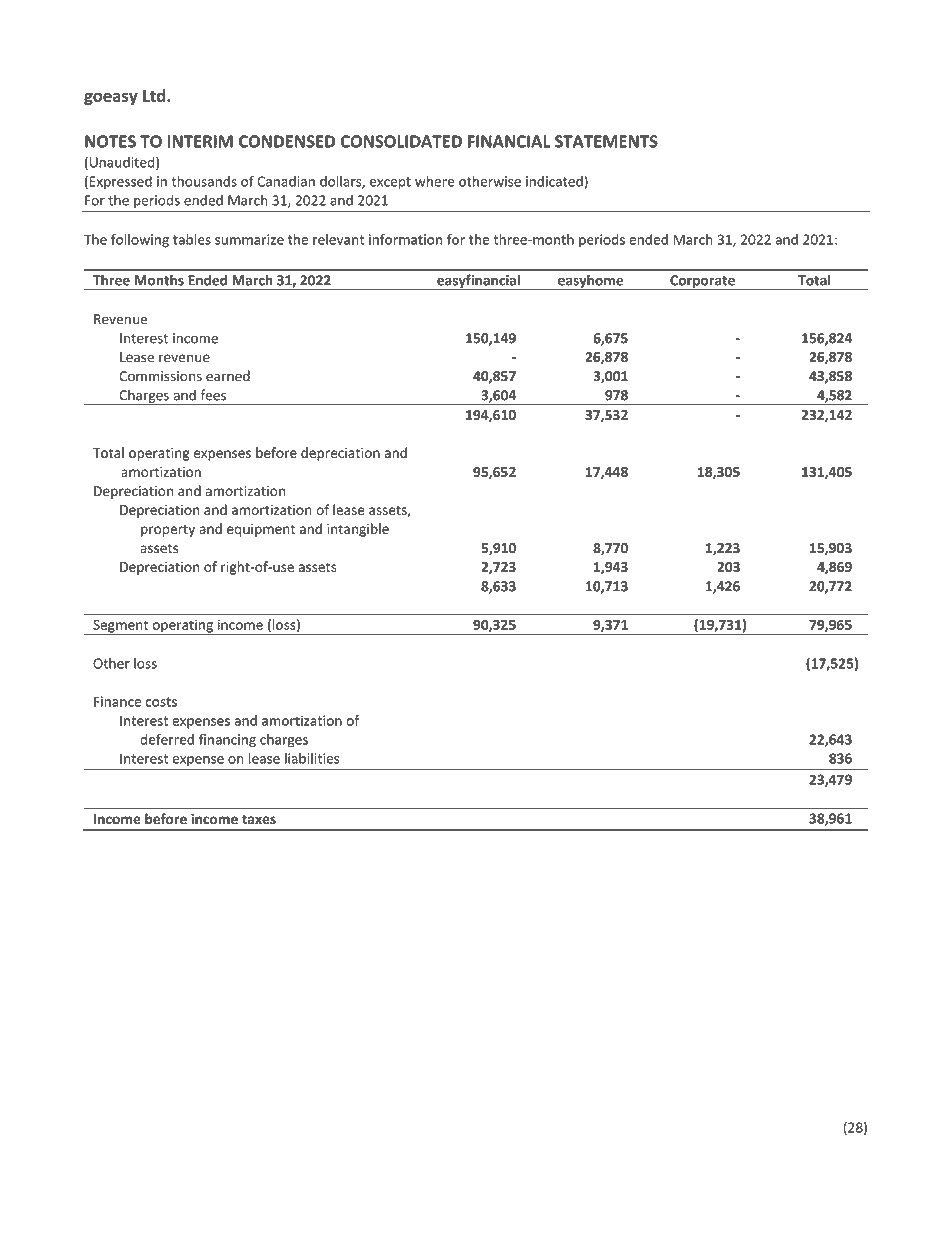 The height and width of the page is (1233, 952). What do you see at coordinates (401, 141) in the page?
I see `CONSOLIDATED` at bounding box center [401, 141].
